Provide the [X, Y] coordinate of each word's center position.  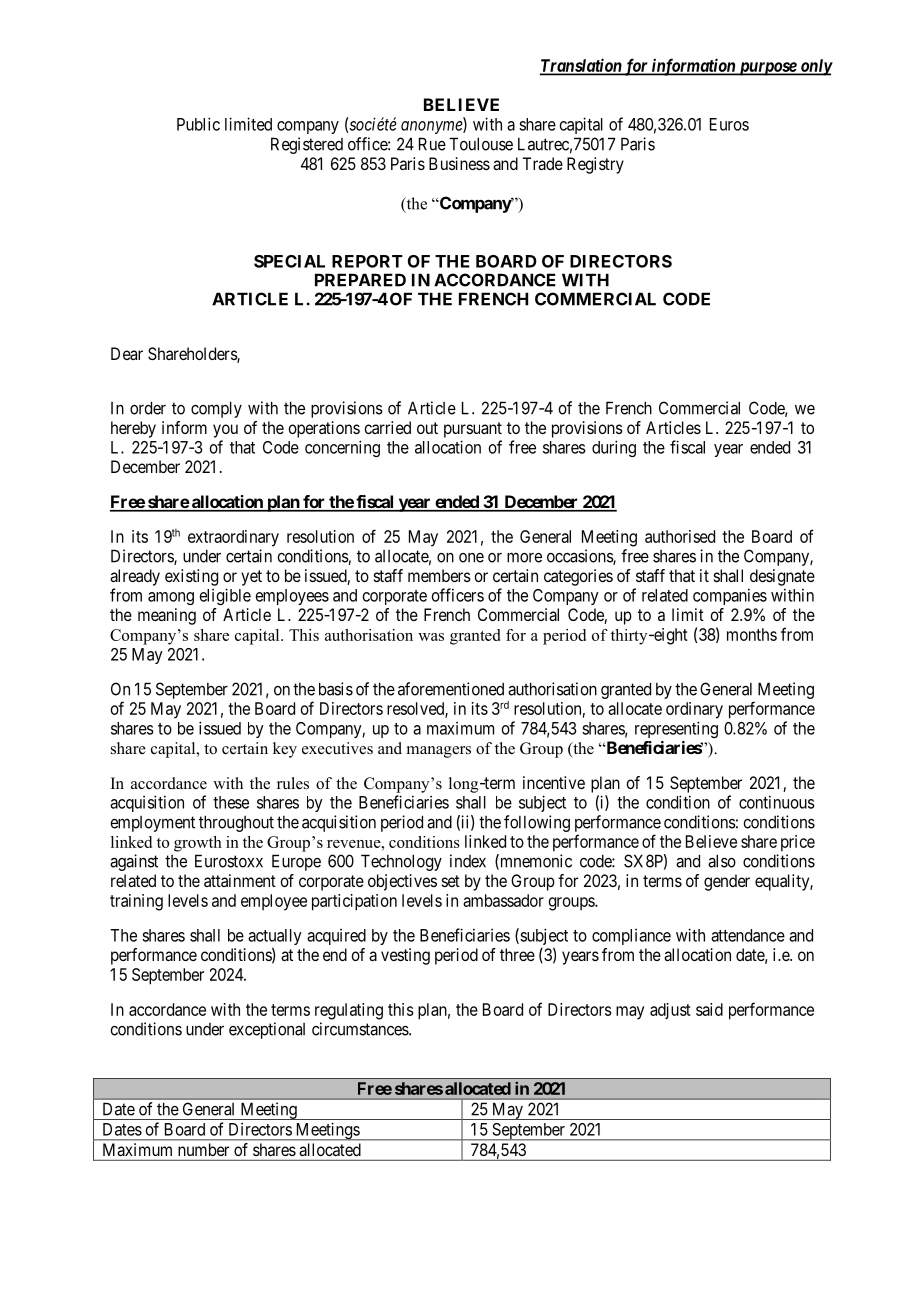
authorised [680, 536]
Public [198, 124]
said [709, 1009]
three [517, 954]
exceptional [267, 1030]
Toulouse [481, 144]
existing [191, 577]
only [815, 67]
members [439, 575]
